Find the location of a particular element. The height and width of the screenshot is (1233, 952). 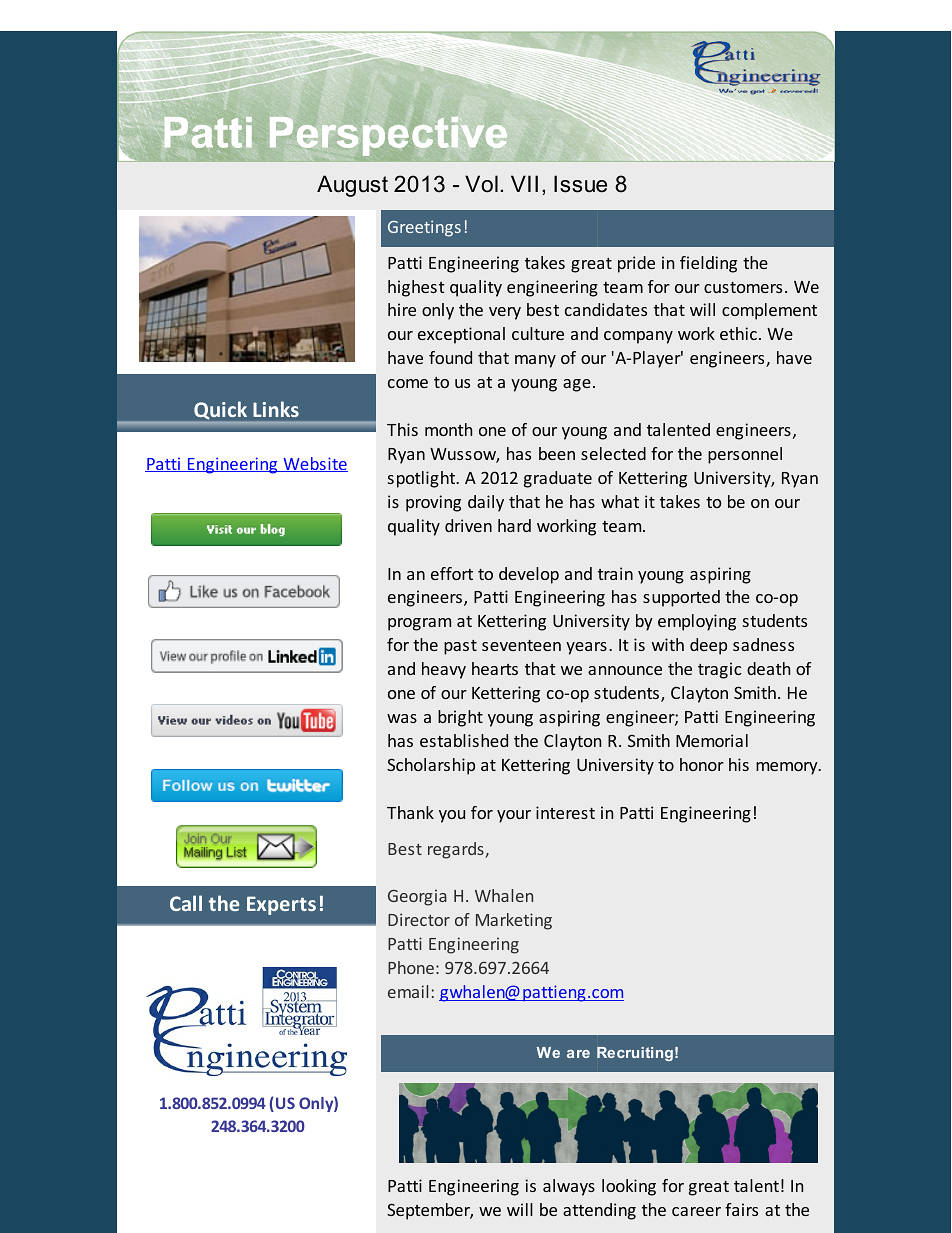

Links is located at coordinates (276, 409).
